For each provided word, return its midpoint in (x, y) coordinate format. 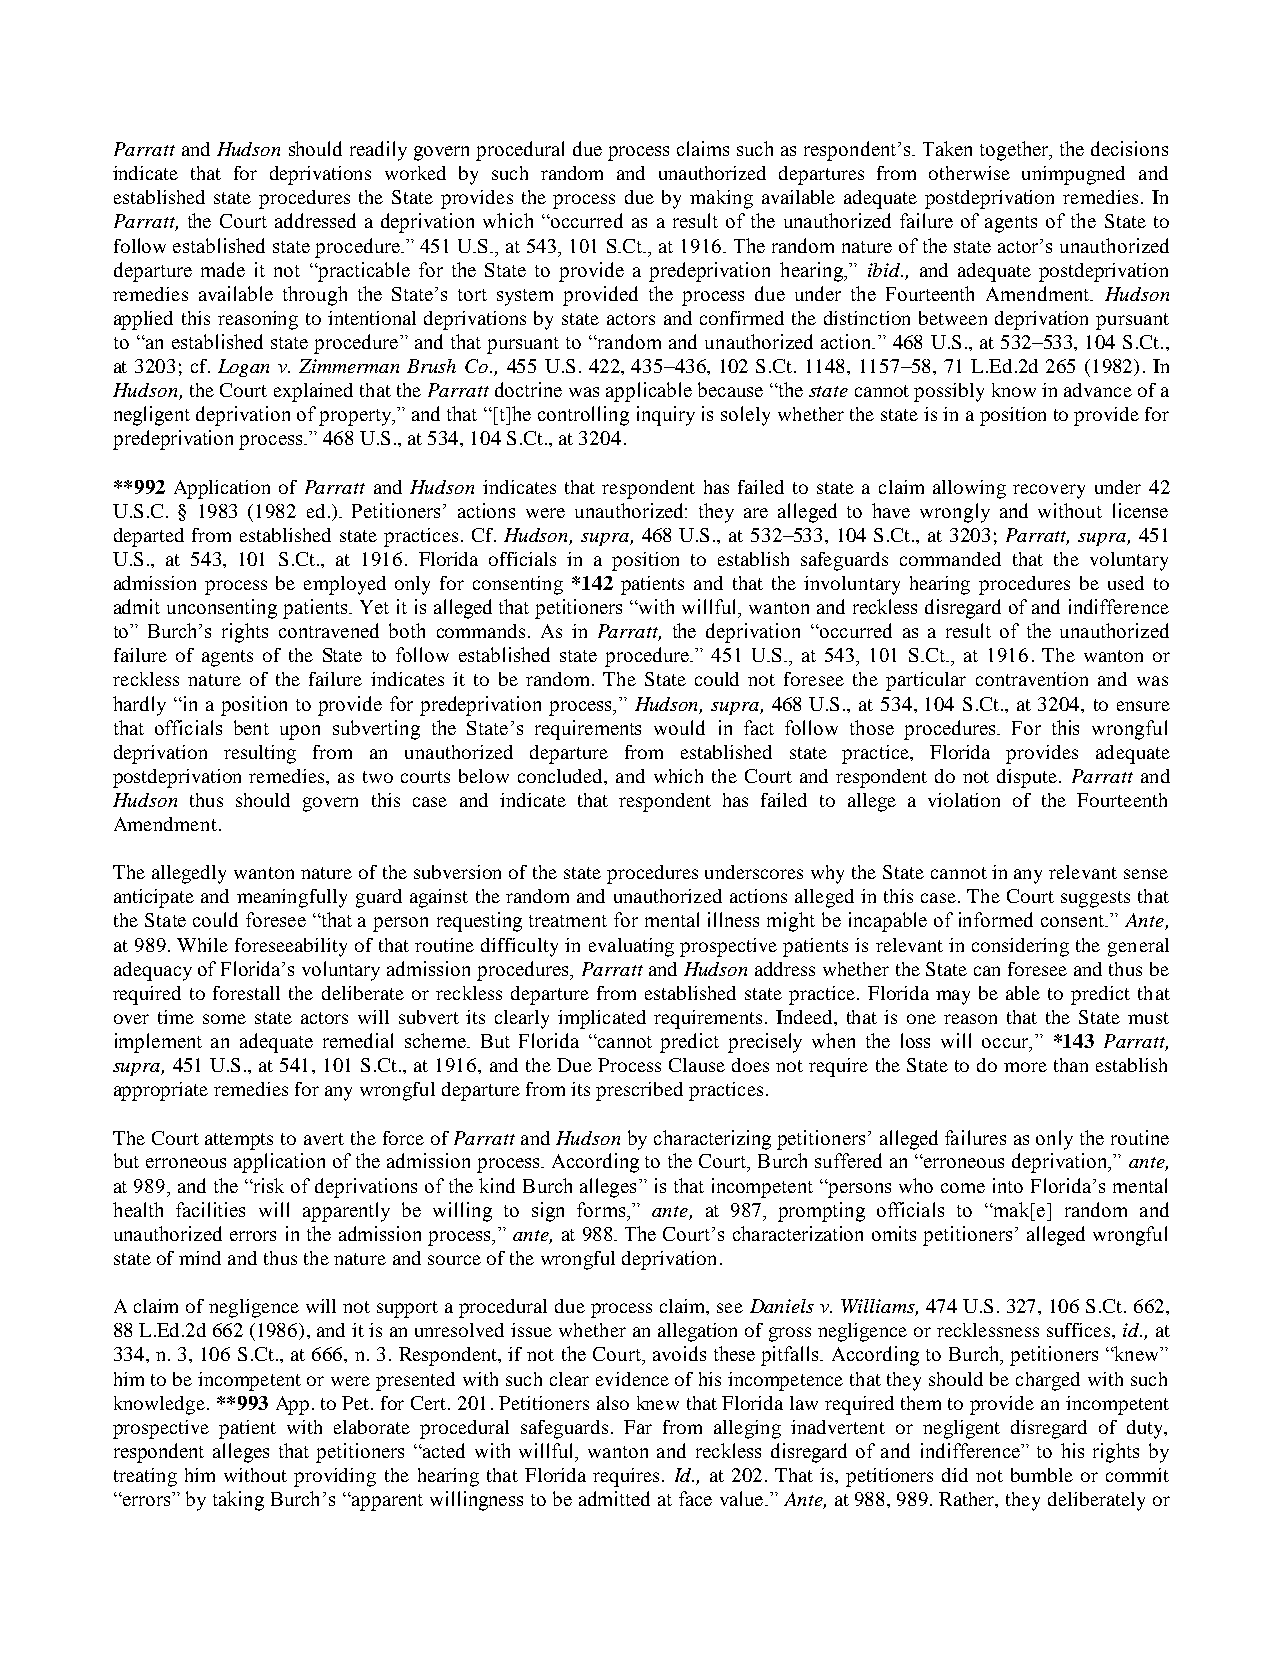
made (223, 269)
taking (238, 1501)
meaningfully (292, 898)
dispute (1027, 778)
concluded (562, 777)
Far (638, 1427)
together (1015, 151)
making (721, 199)
